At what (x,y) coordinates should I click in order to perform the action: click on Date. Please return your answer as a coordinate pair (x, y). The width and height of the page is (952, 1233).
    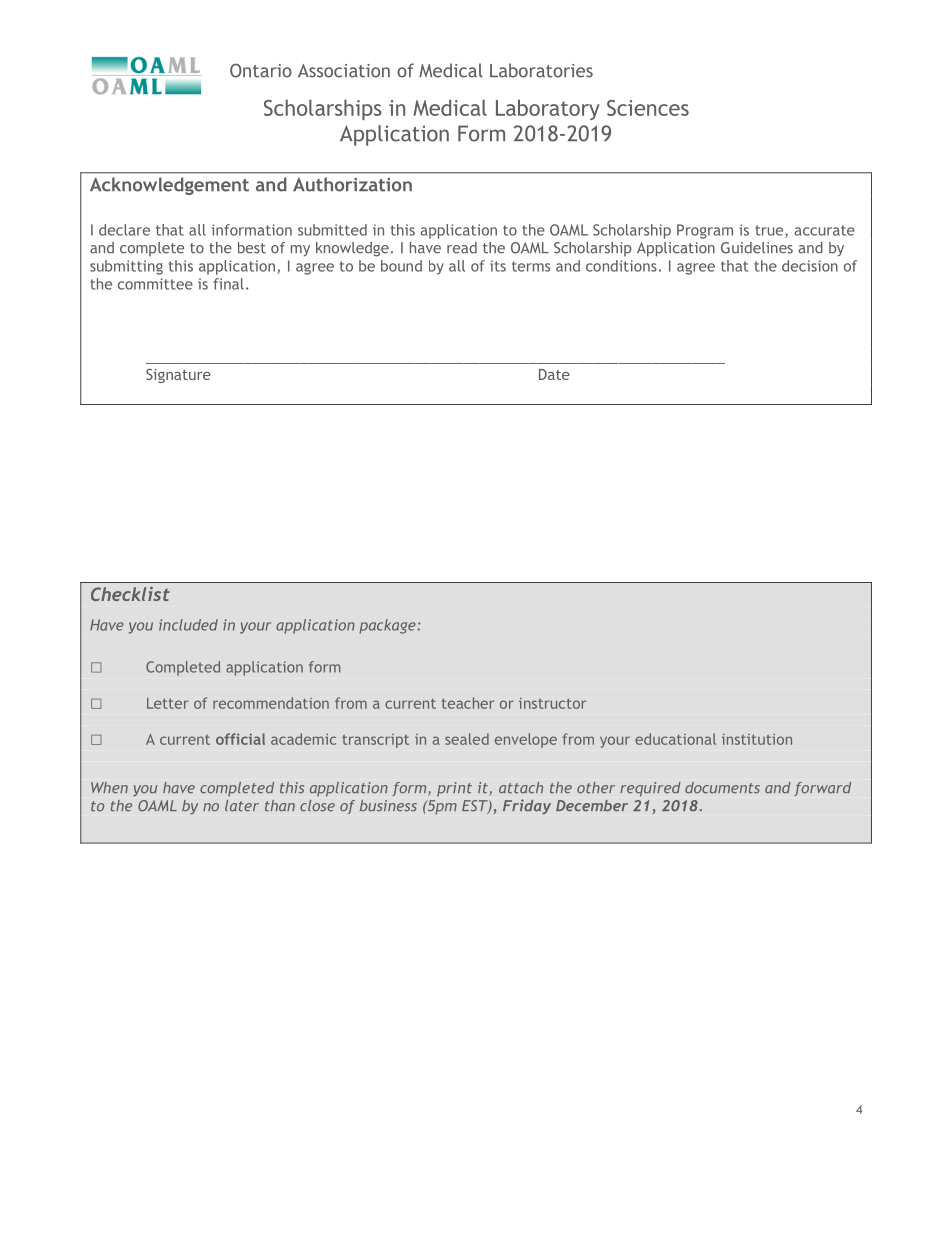
    Looking at the image, I should click on (554, 374).
